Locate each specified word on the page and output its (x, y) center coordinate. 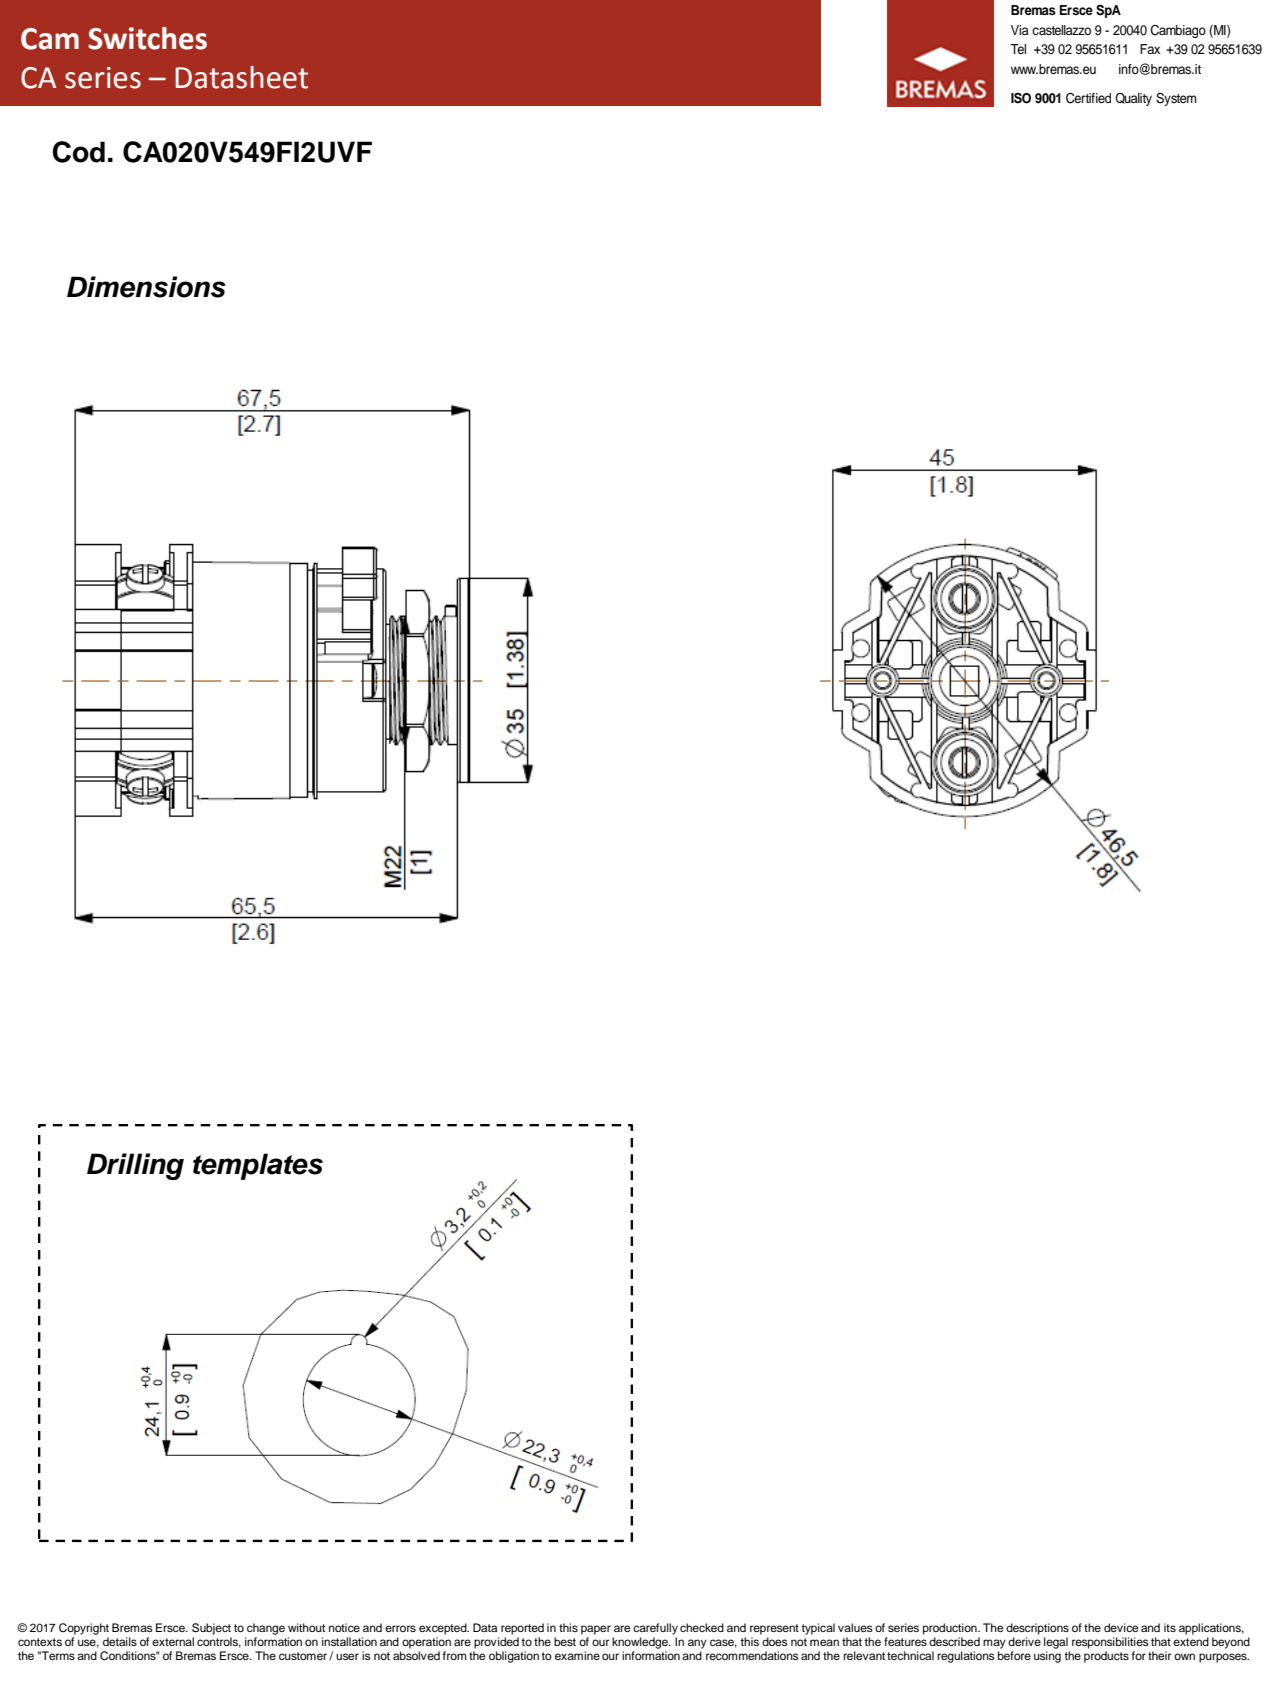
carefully (655, 1629)
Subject (211, 1629)
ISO (1021, 98)
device (1121, 1627)
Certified (1088, 98)
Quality (1133, 99)
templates (258, 1166)
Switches (147, 38)
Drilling (135, 1166)
